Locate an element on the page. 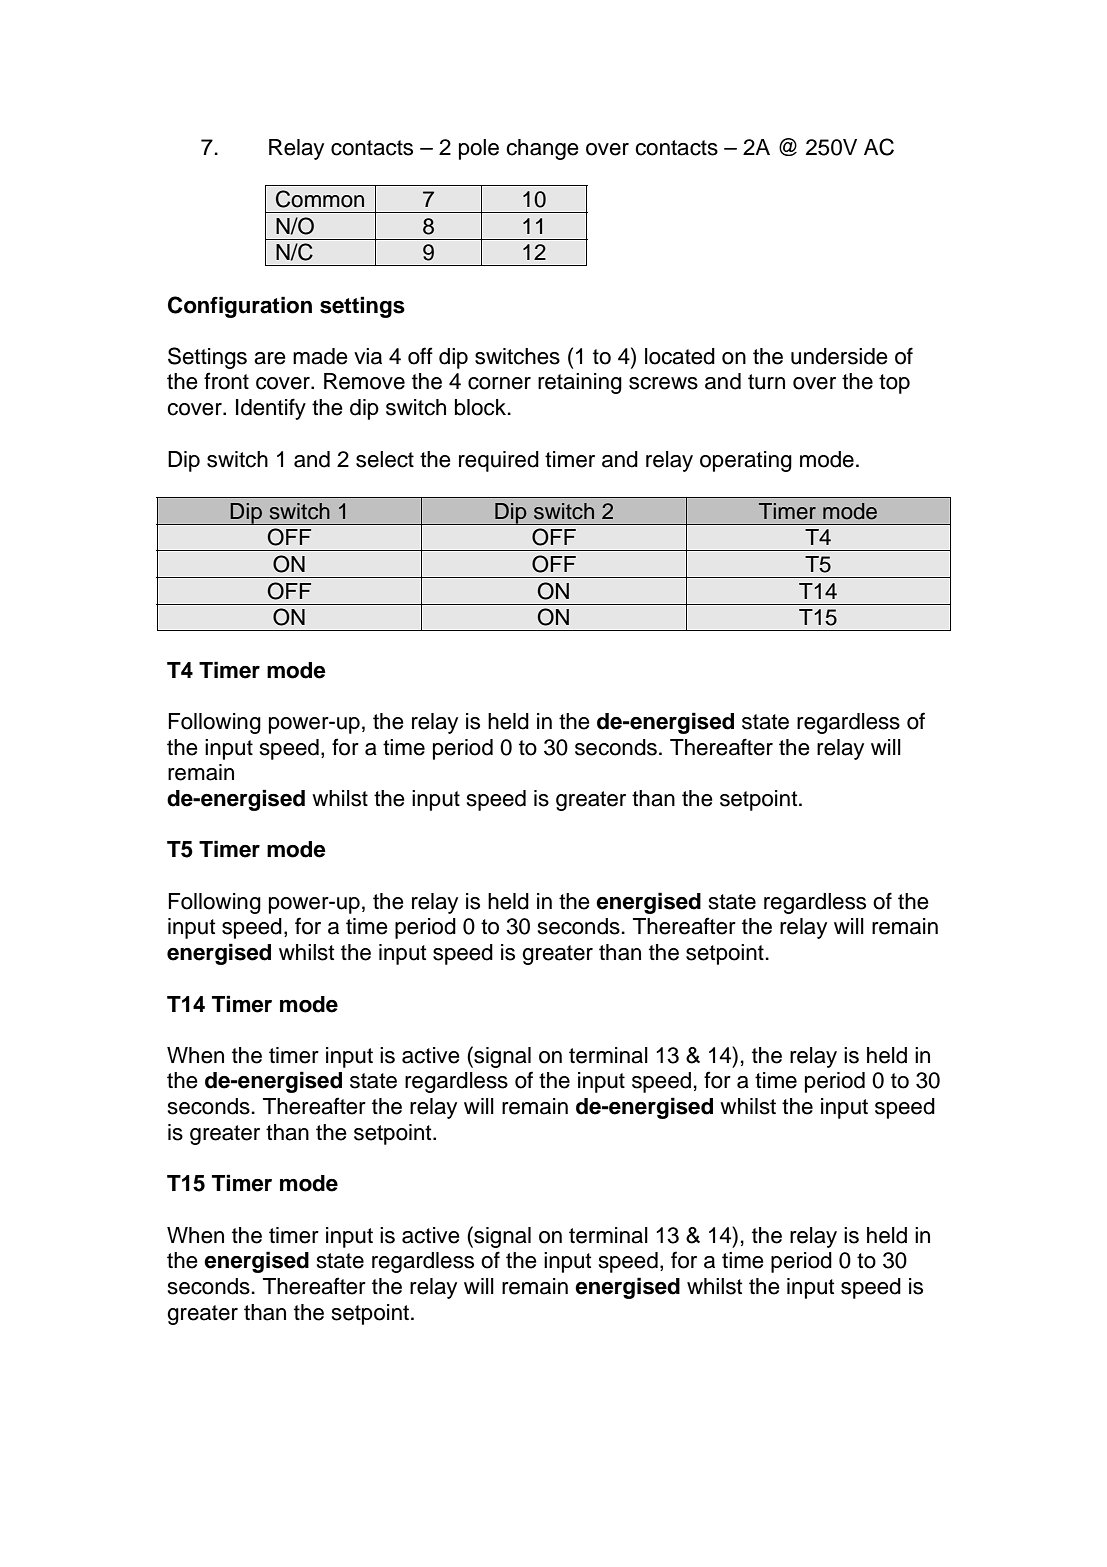  pole is located at coordinates (479, 149).
